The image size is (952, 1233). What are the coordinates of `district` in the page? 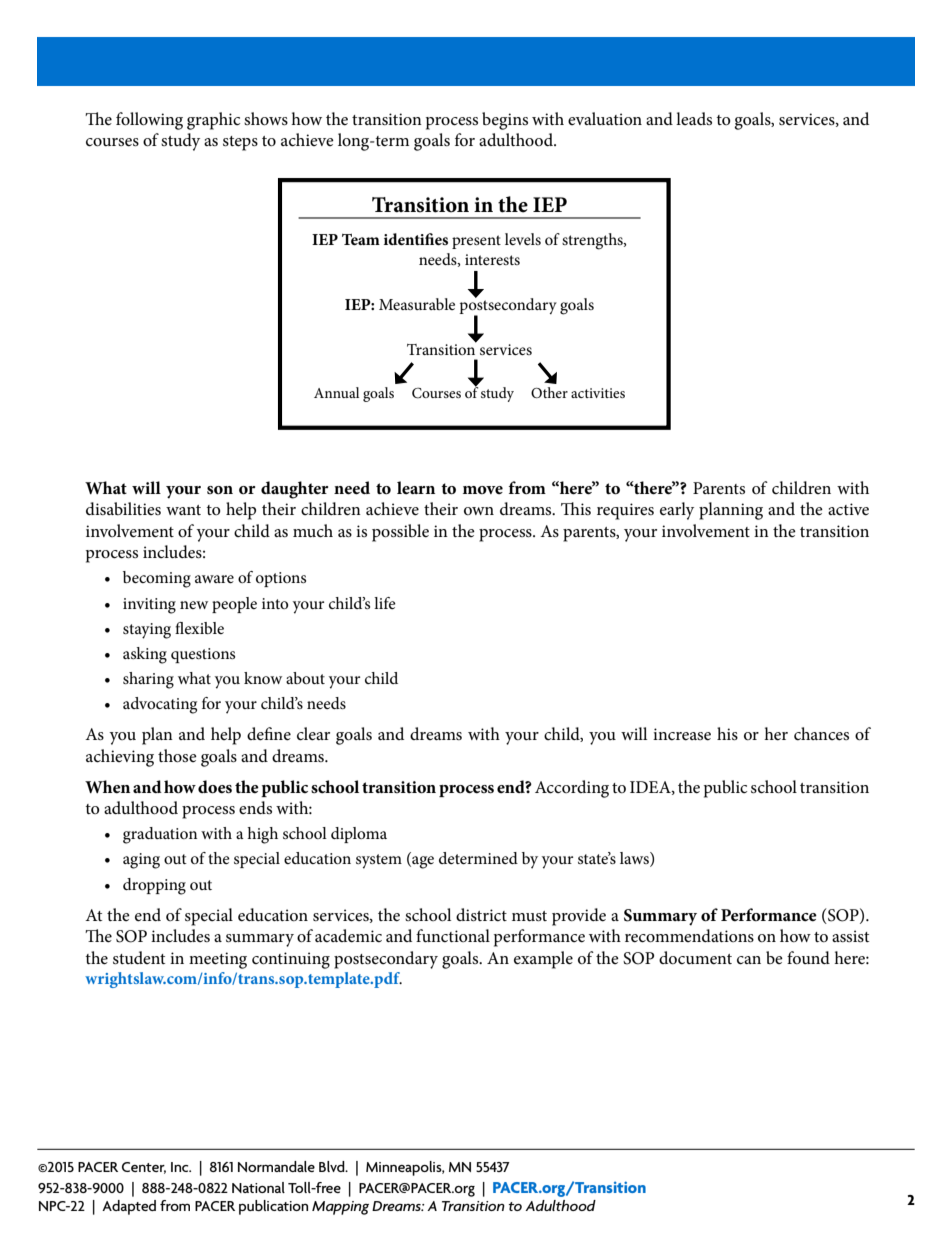 It's located at (481, 914).
